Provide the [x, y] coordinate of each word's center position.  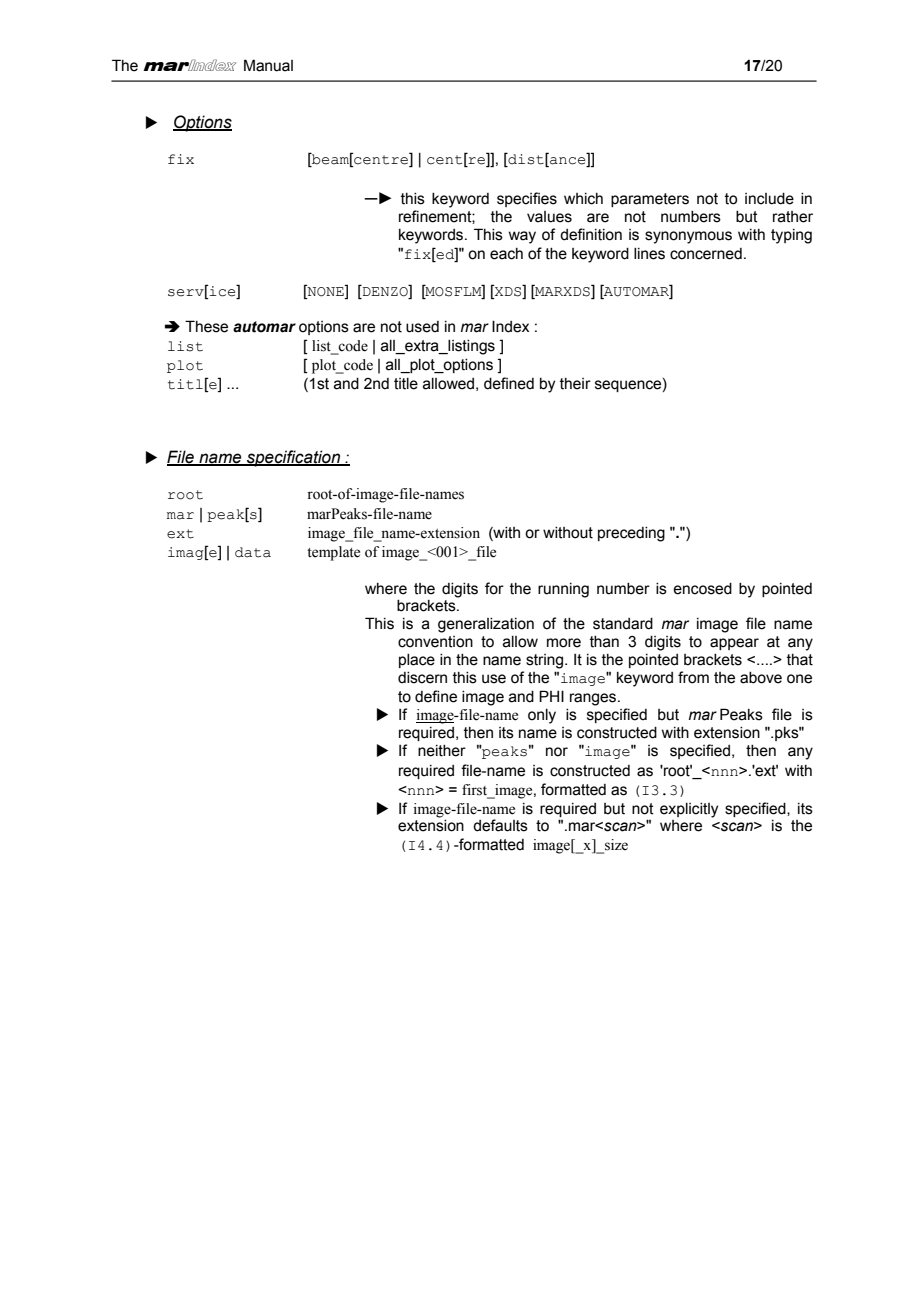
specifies [527, 199]
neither [442, 751]
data [253, 552]
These [206, 326]
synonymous [688, 237]
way [522, 237]
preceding [631, 534]
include [769, 199]
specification [294, 458]
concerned [706, 254]
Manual [268, 65]
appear [734, 644]
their [575, 384]
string [546, 661]
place [417, 661]
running [563, 590]
